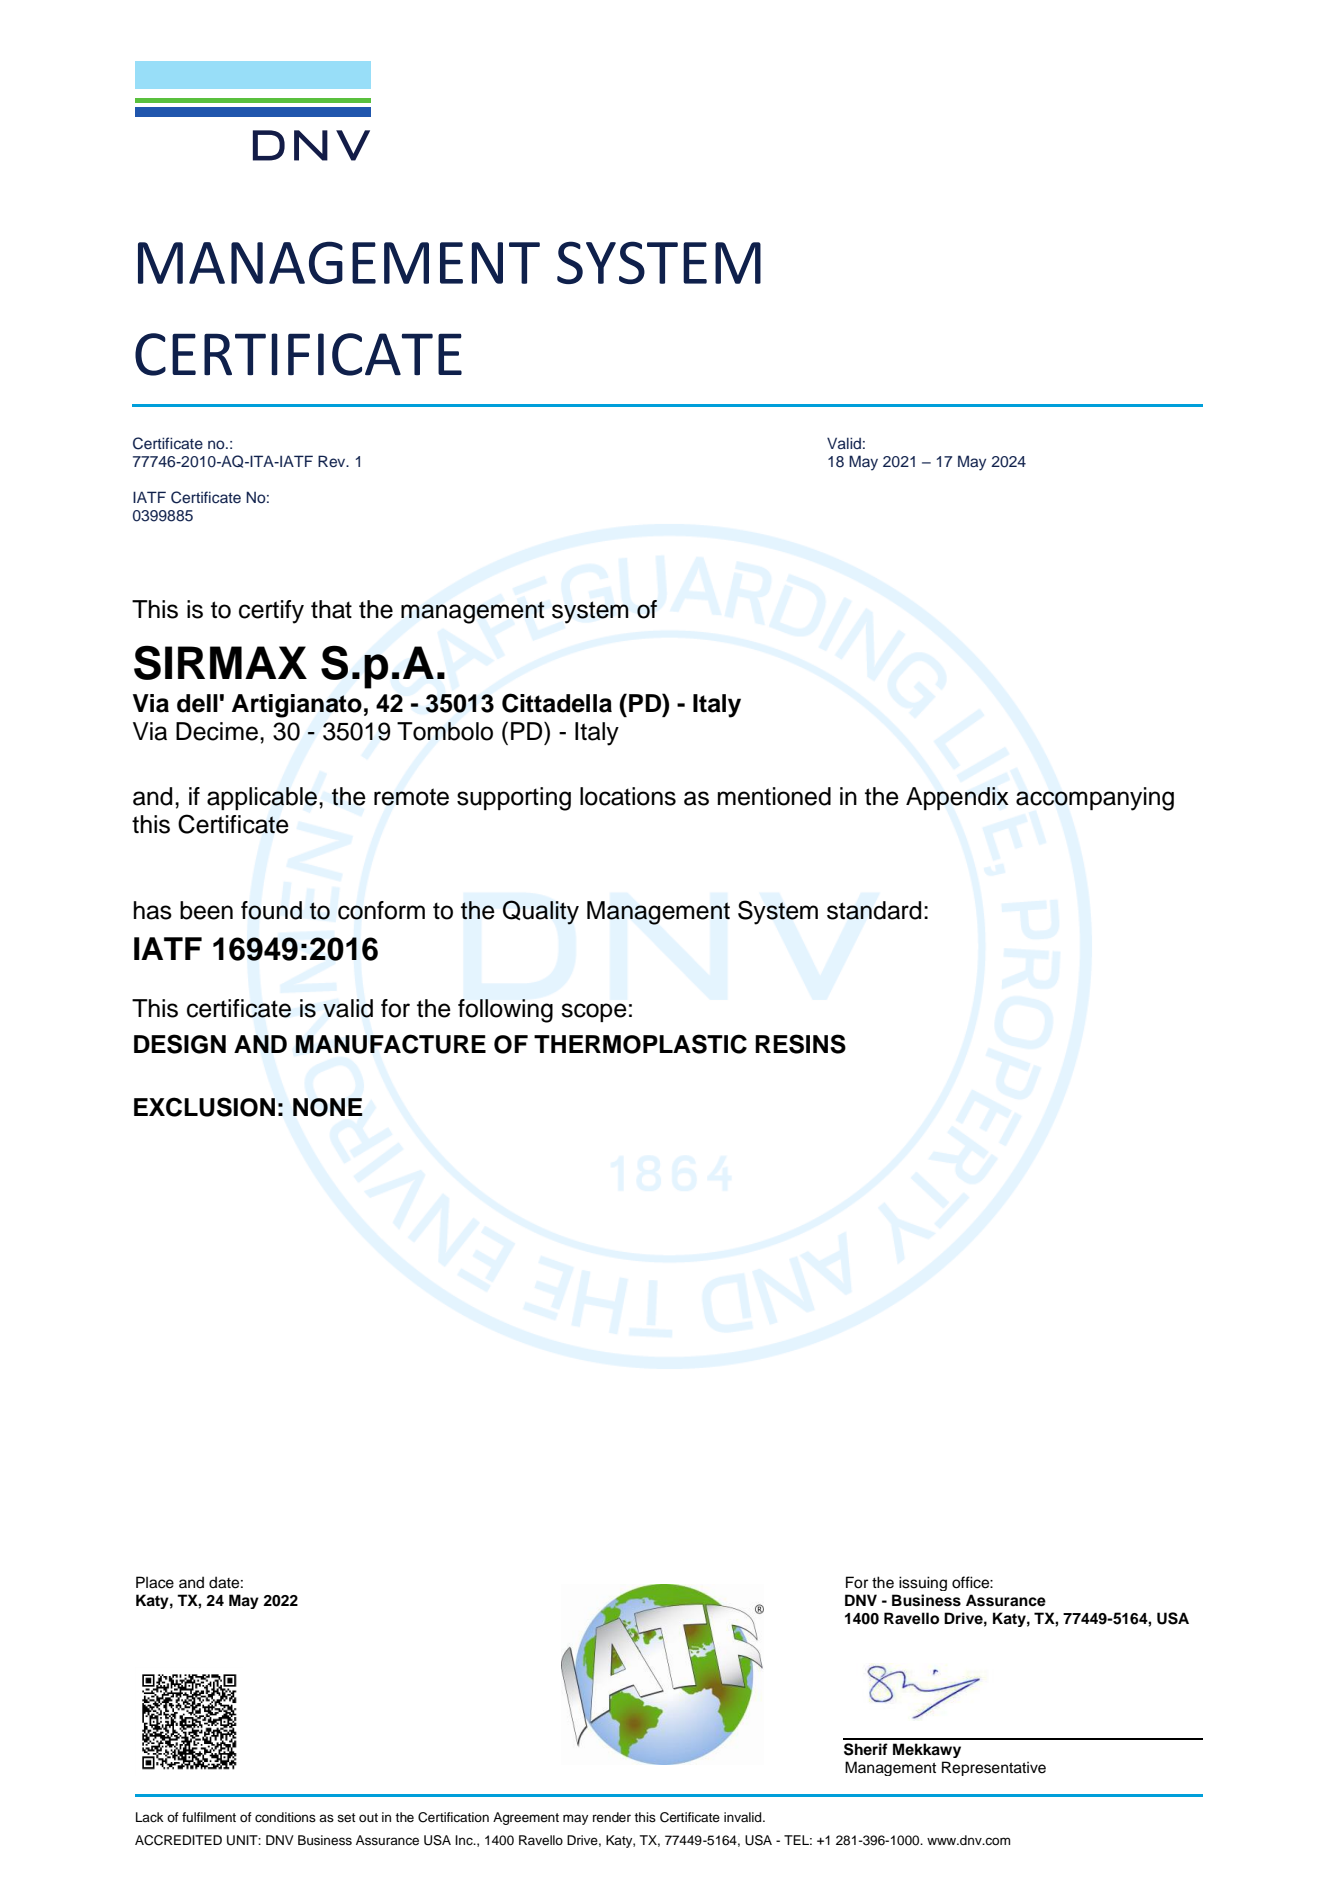 This screenshot has width=1338, height=1893. Describe the element at coordinates (285, 1817) in the screenshot. I see `conditions` at that location.
